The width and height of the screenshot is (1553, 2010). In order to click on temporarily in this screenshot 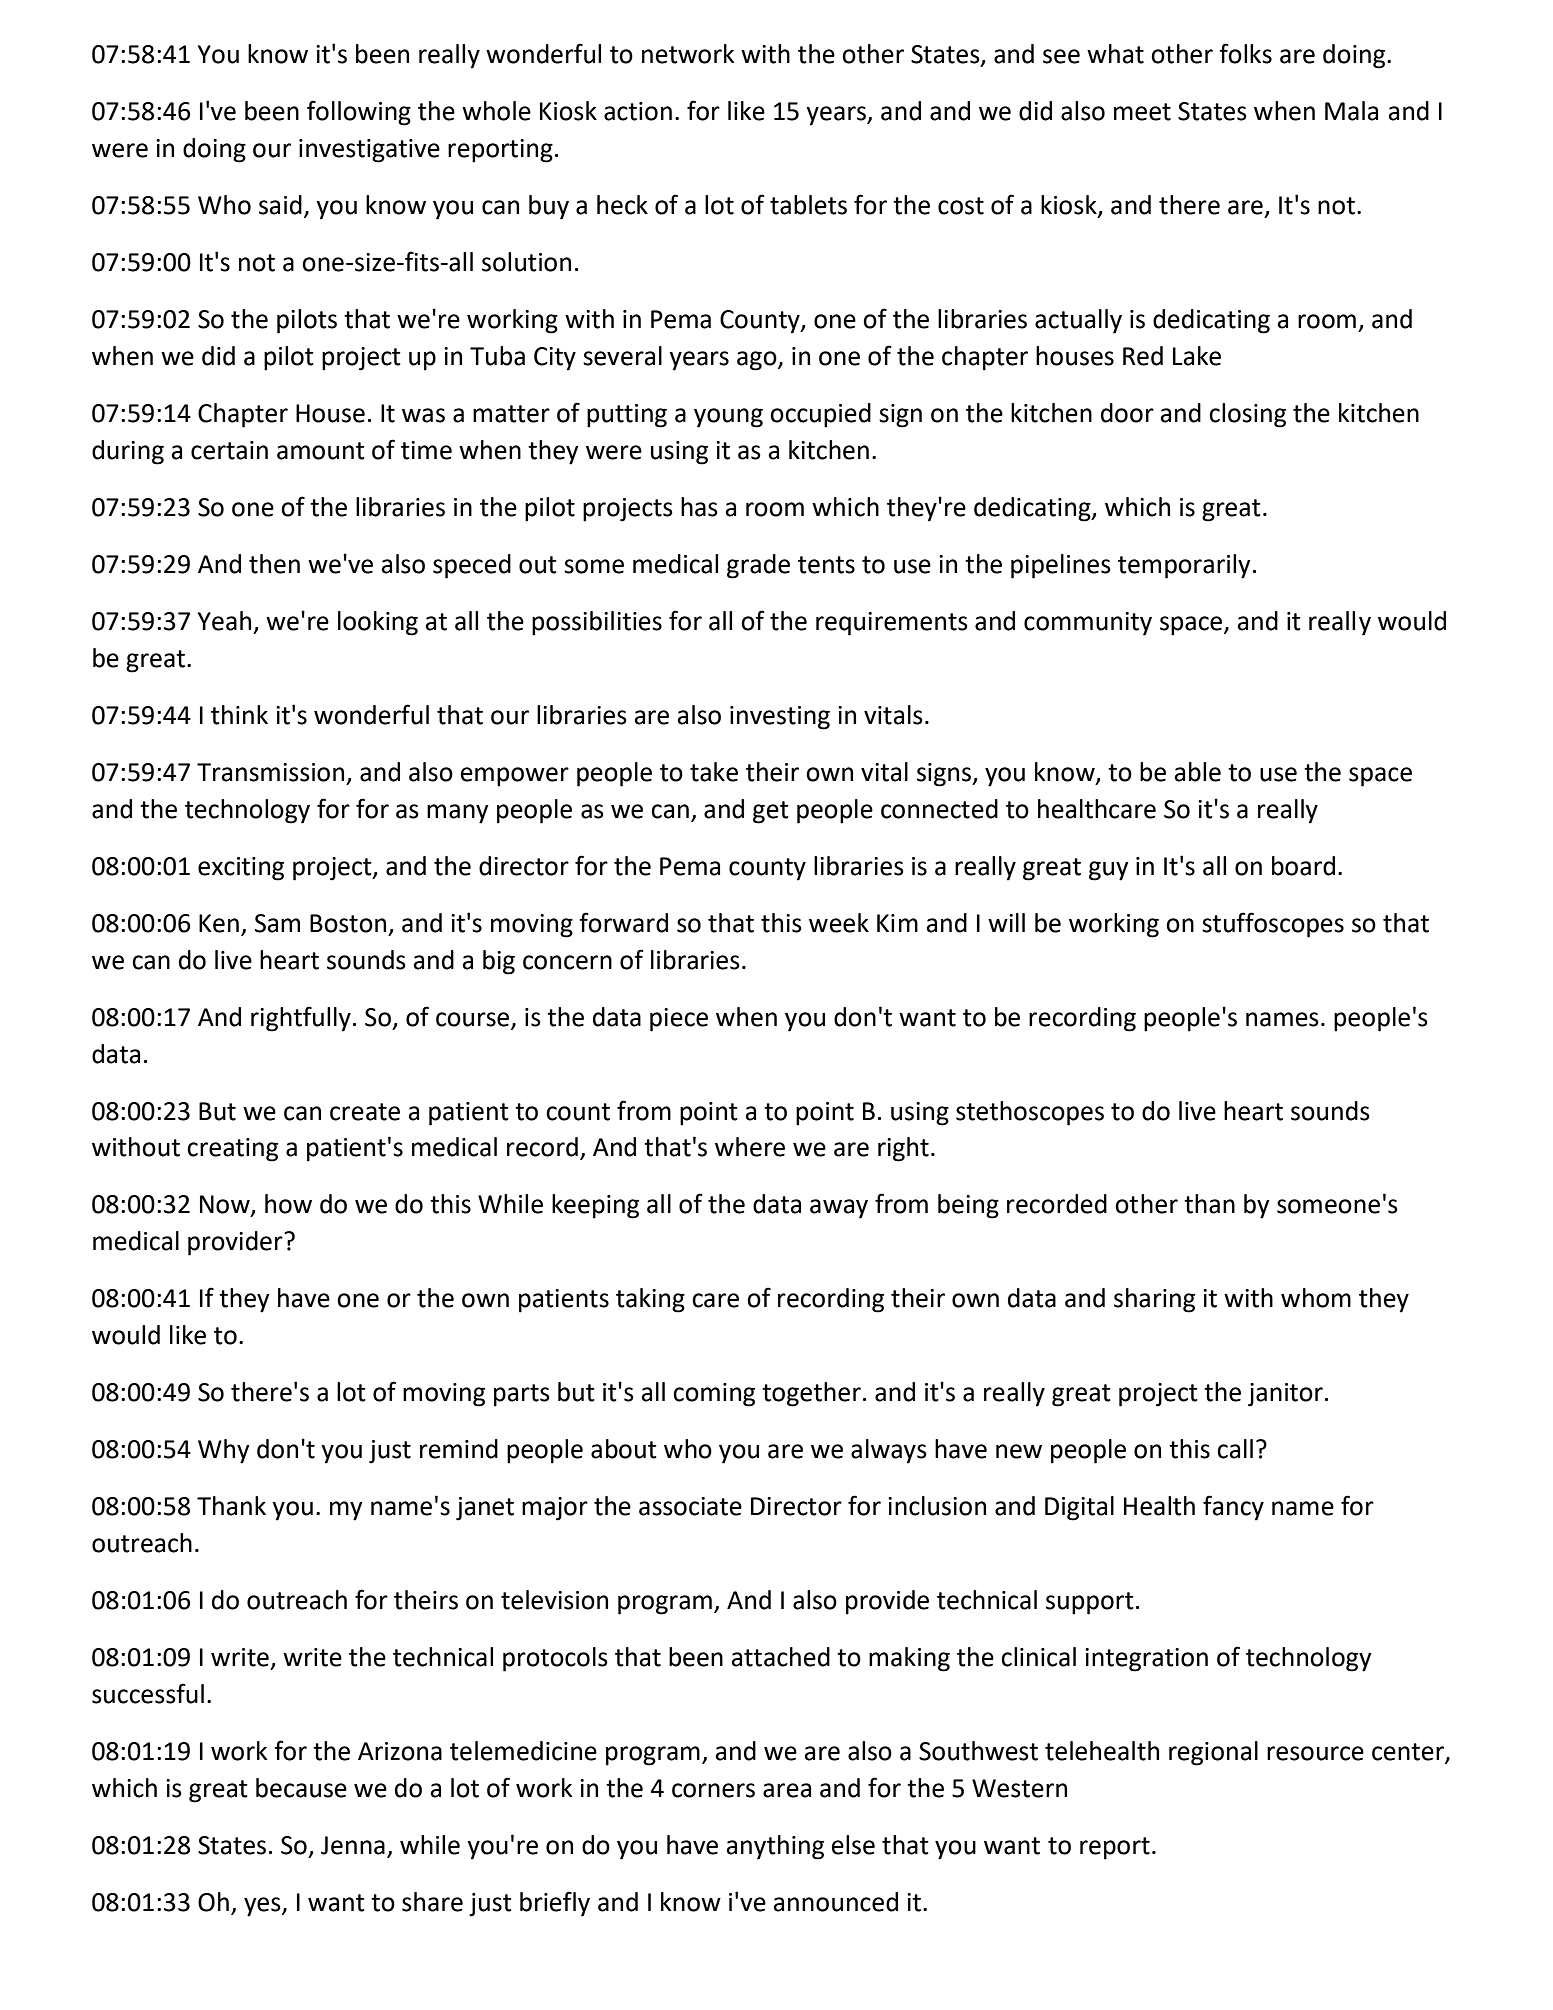, I will do `click(1184, 566)`.
